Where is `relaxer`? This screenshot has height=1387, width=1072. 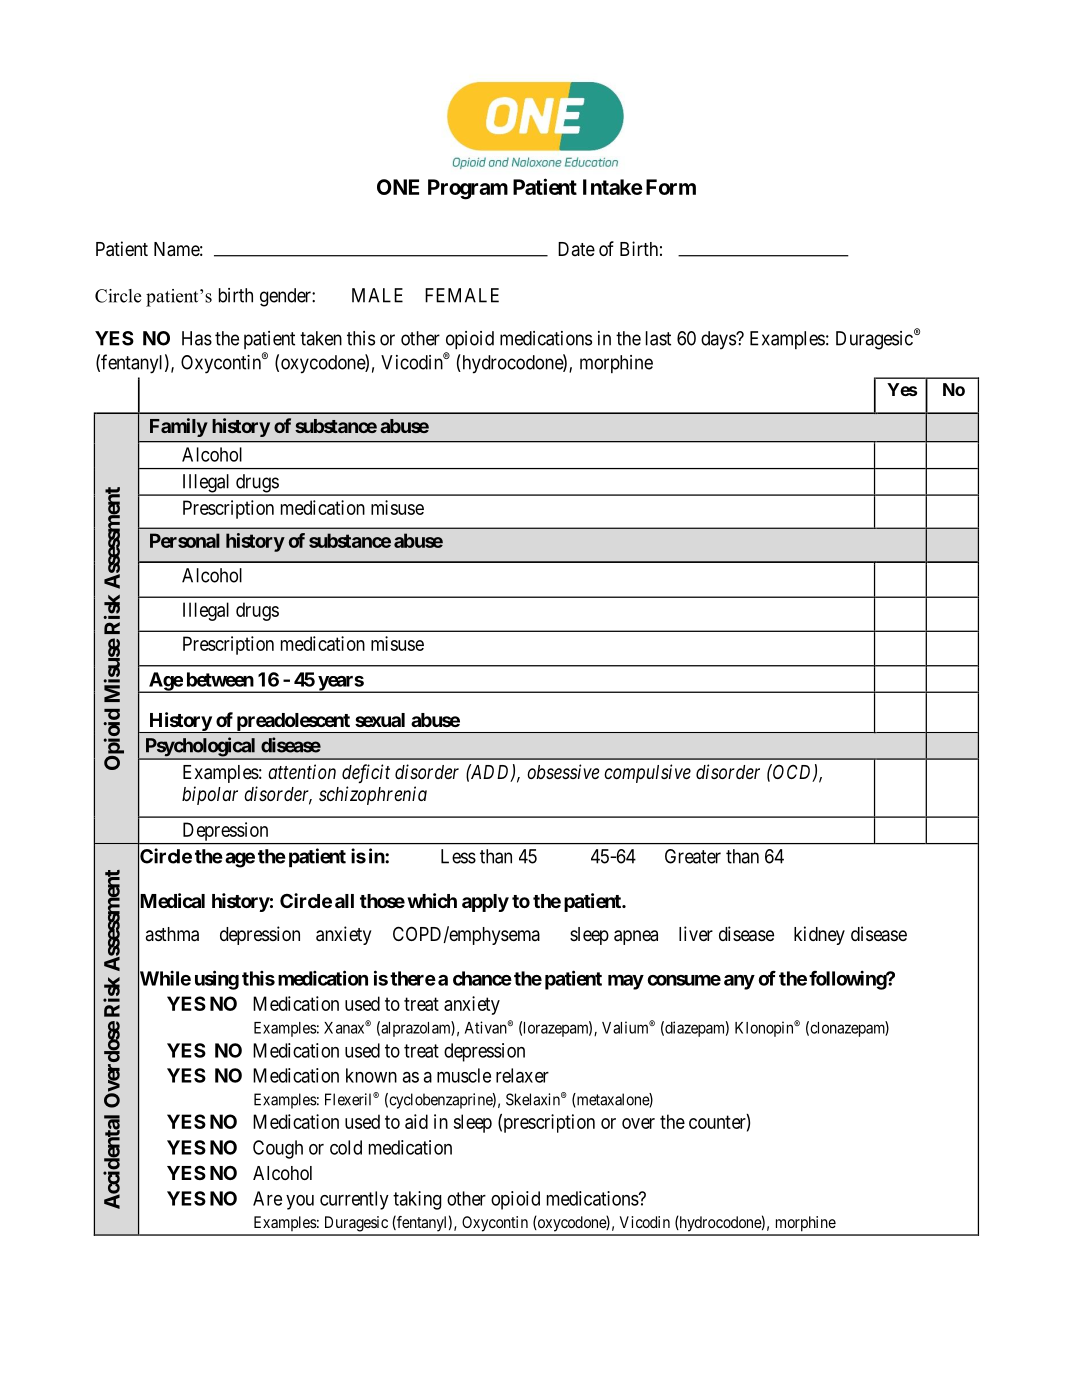 relaxer is located at coordinates (522, 1075).
